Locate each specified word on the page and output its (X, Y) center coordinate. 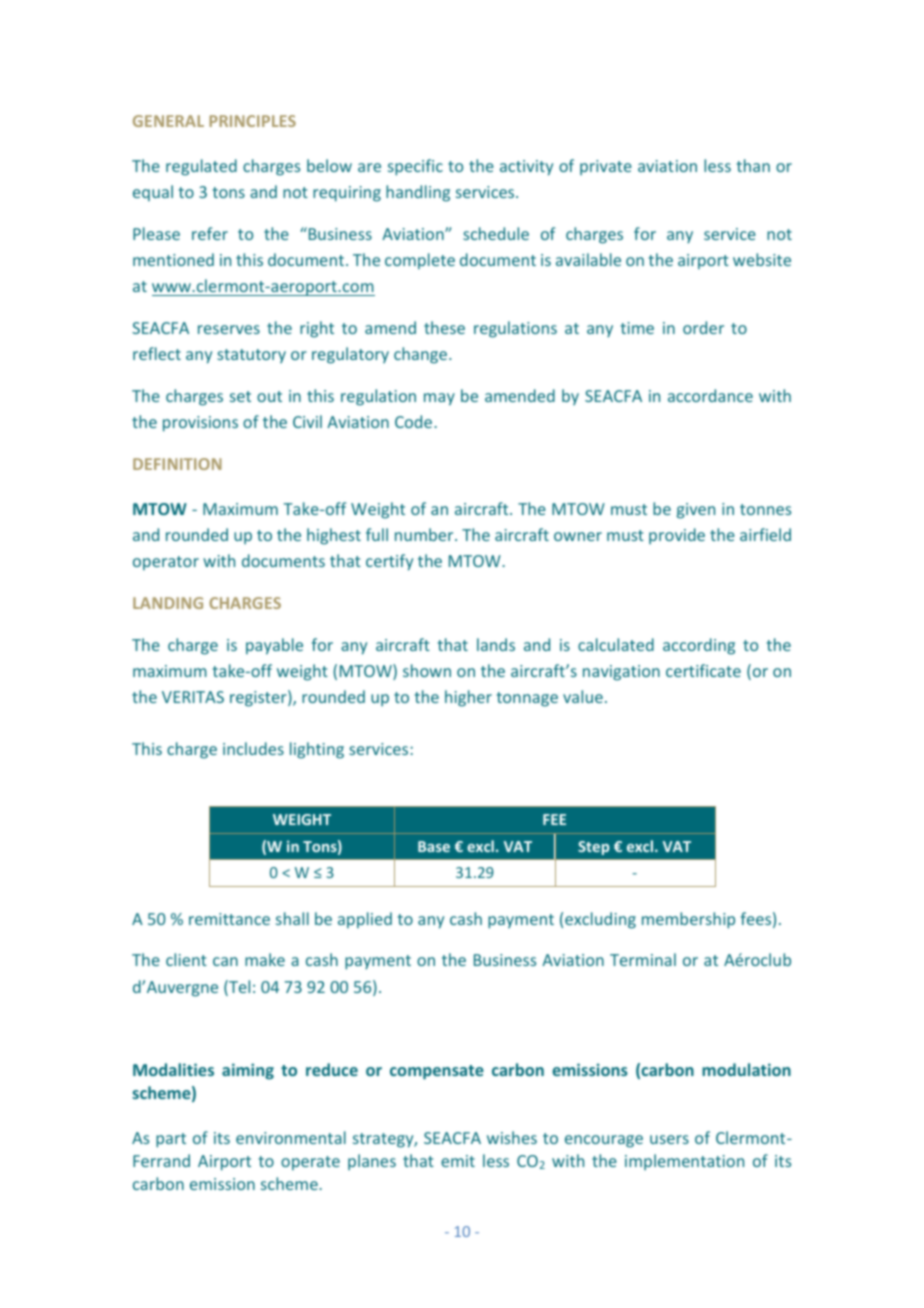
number (425, 534)
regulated (201, 167)
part (171, 1140)
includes (253, 748)
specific (415, 167)
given (696, 511)
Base (434, 846)
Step (593, 848)
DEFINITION (177, 464)
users (669, 1139)
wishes (512, 1137)
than (753, 165)
